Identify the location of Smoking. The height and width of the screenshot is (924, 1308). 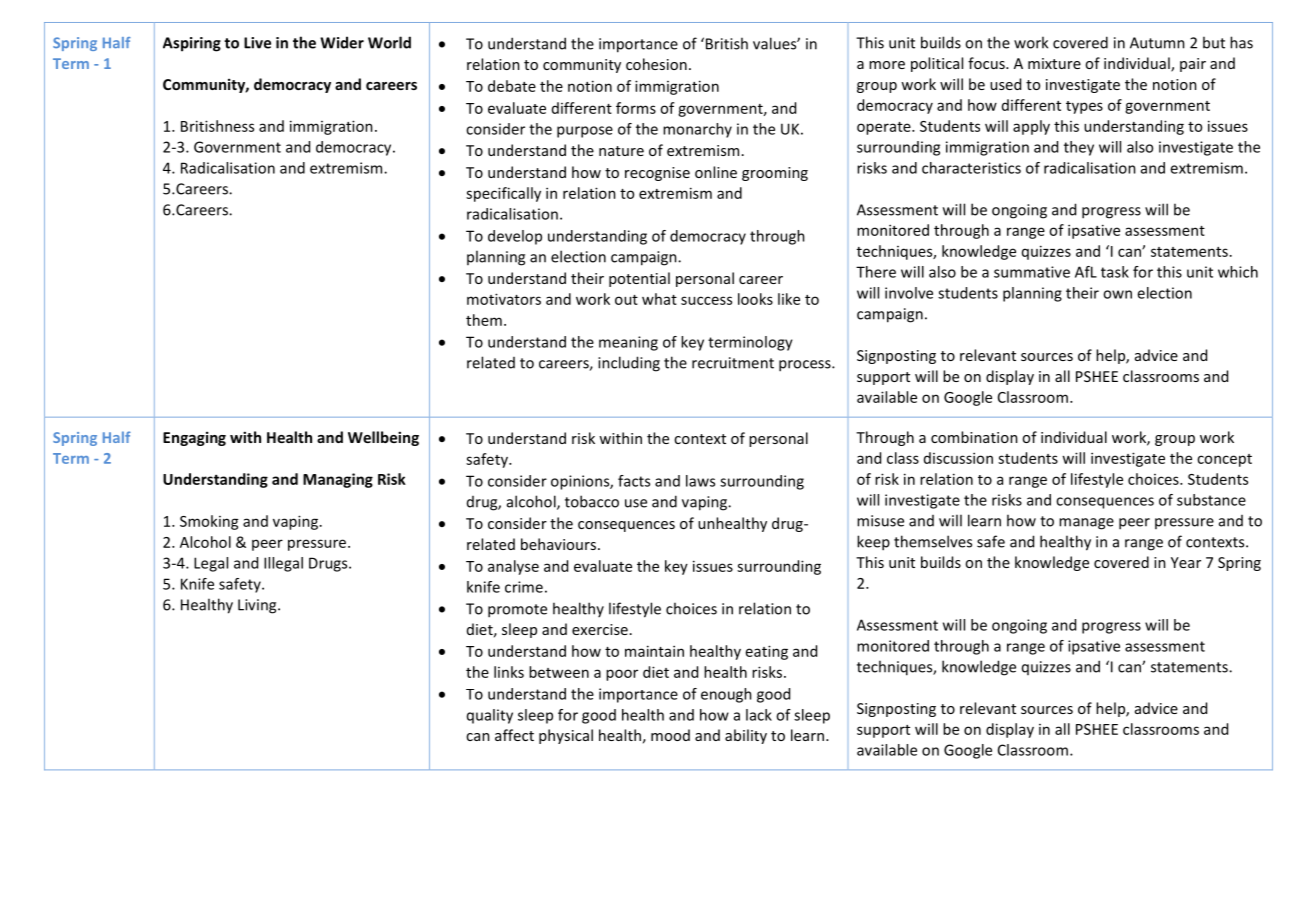
(209, 522).
